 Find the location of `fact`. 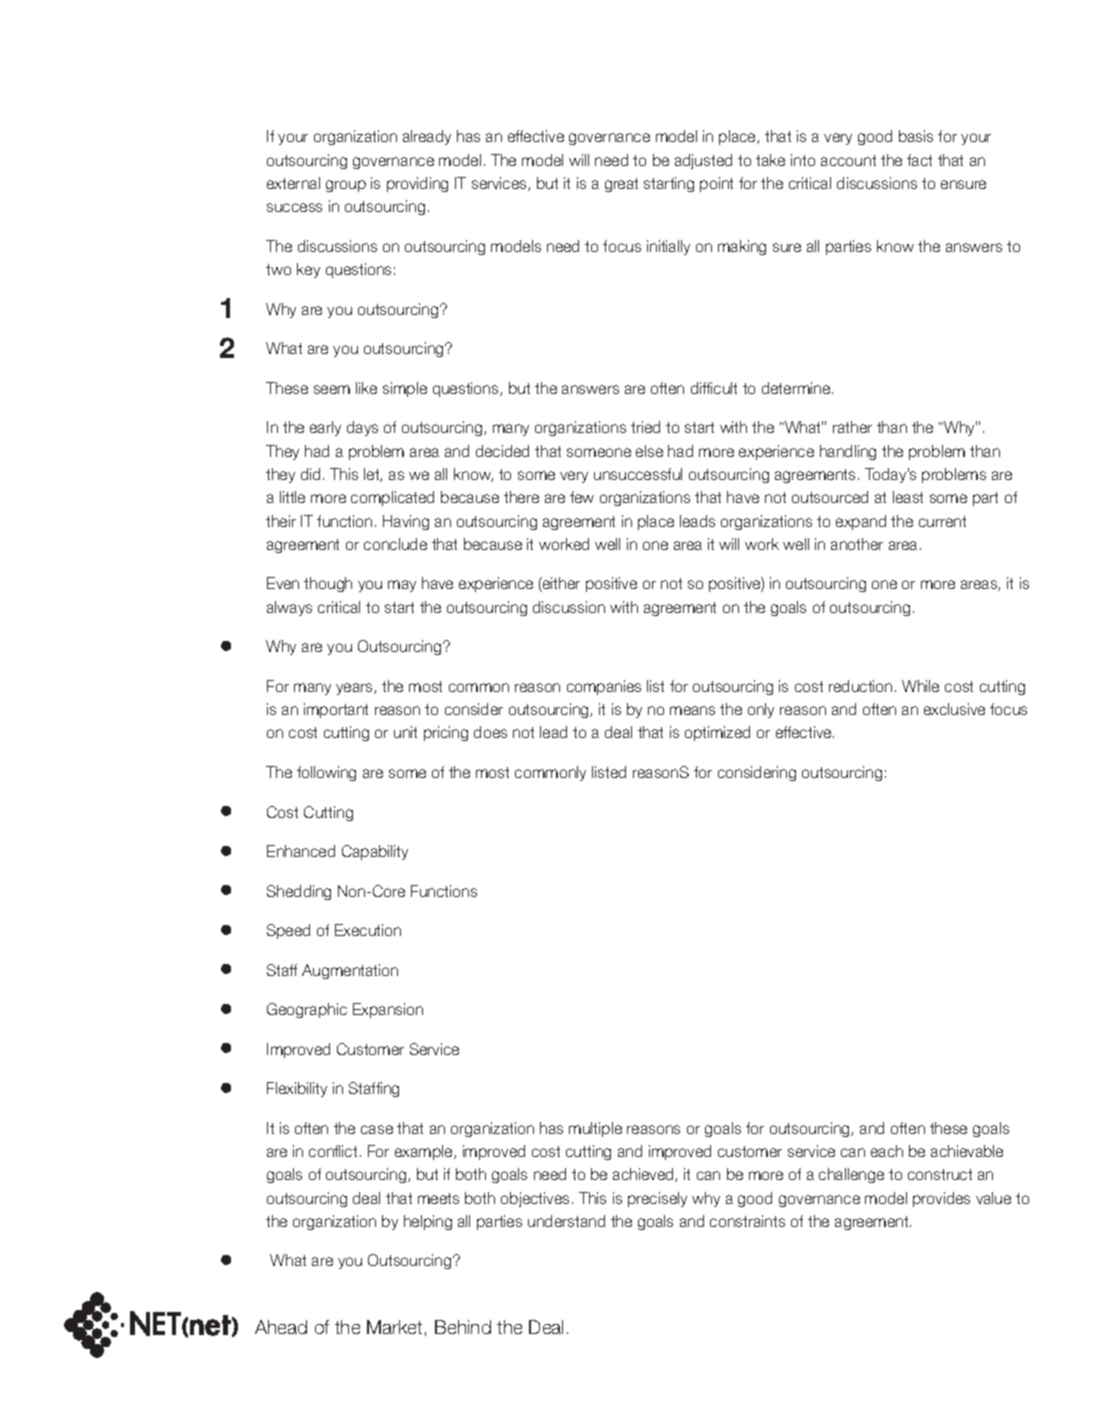

fact is located at coordinates (919, 160).
